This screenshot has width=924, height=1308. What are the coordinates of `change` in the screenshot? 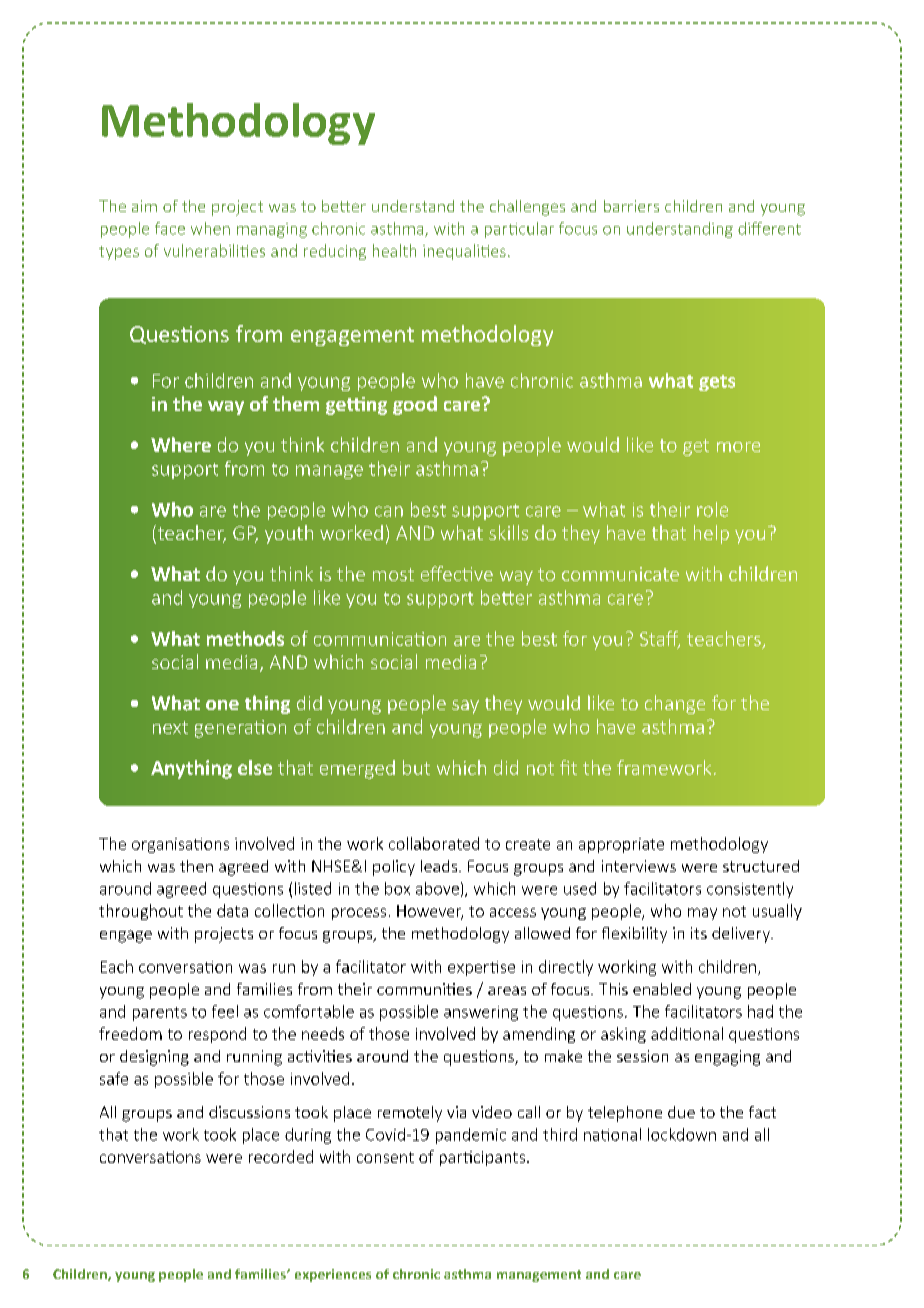 It's located at (675, 704).
